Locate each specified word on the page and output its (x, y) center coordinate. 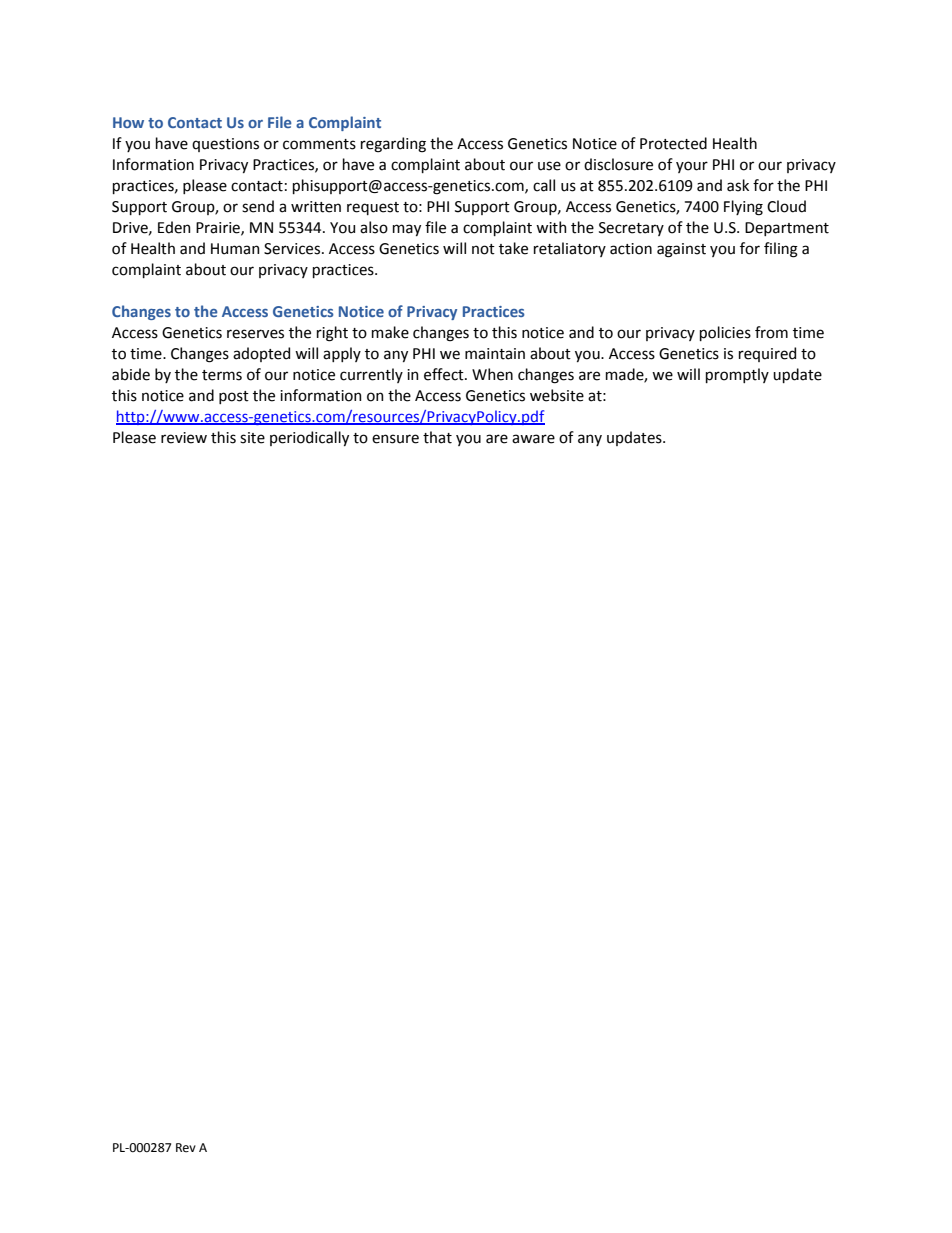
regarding (393, 145)
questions (225, 145)
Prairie (219, 228)
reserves (255, 334)
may (407, 230)
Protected (673, 143)
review (184, 438)
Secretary (631, 229)
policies (725, 333)
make (390, 332)
